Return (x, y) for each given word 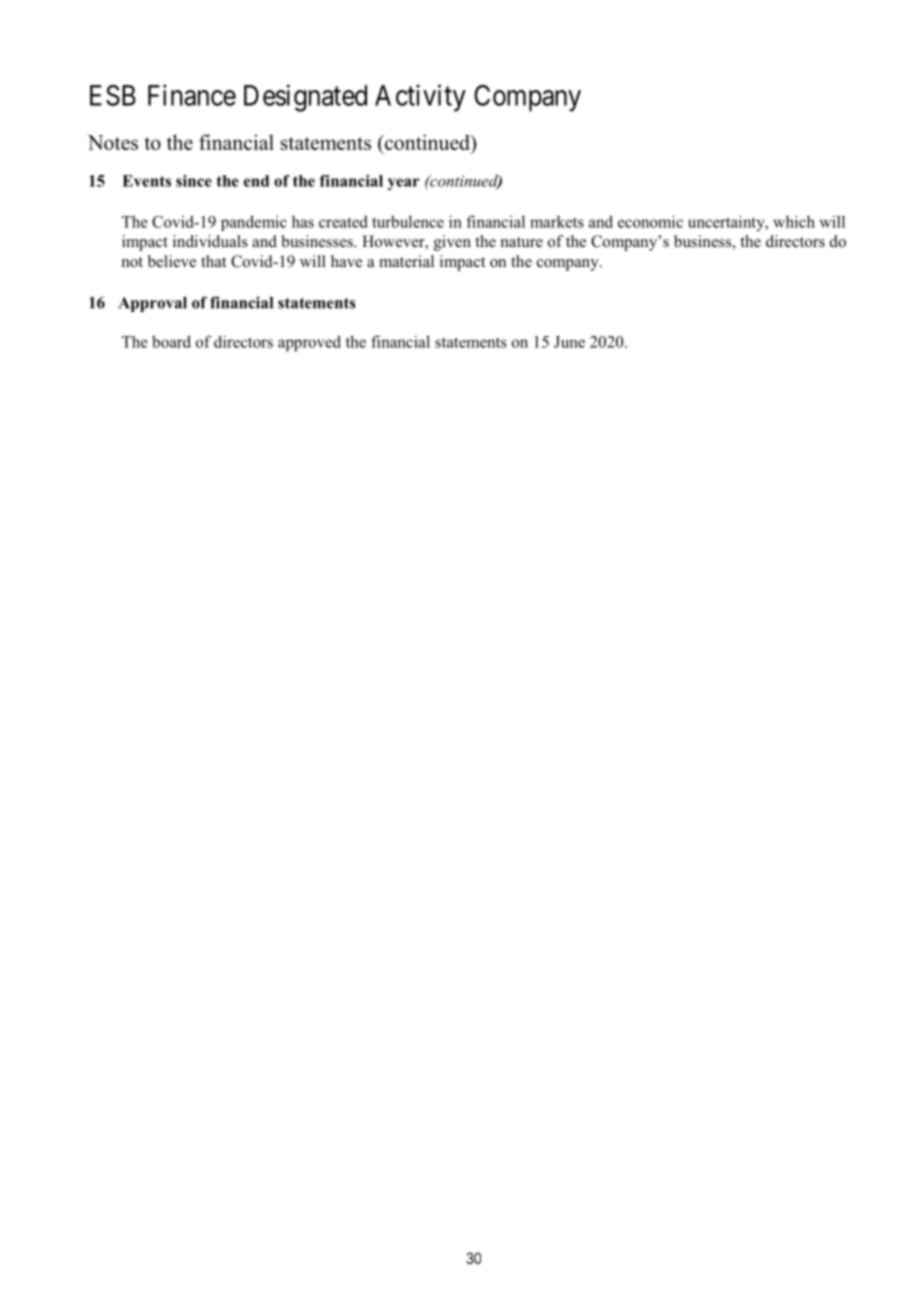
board (171, 341)
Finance (192, 95)
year (404, 184)
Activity (420, 98)
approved (309, 343)
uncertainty (727, 223)
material (406, 261)
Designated (305, 98)
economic (650, 221)
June (569, 342)
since (194, 181)
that (213, 261)
